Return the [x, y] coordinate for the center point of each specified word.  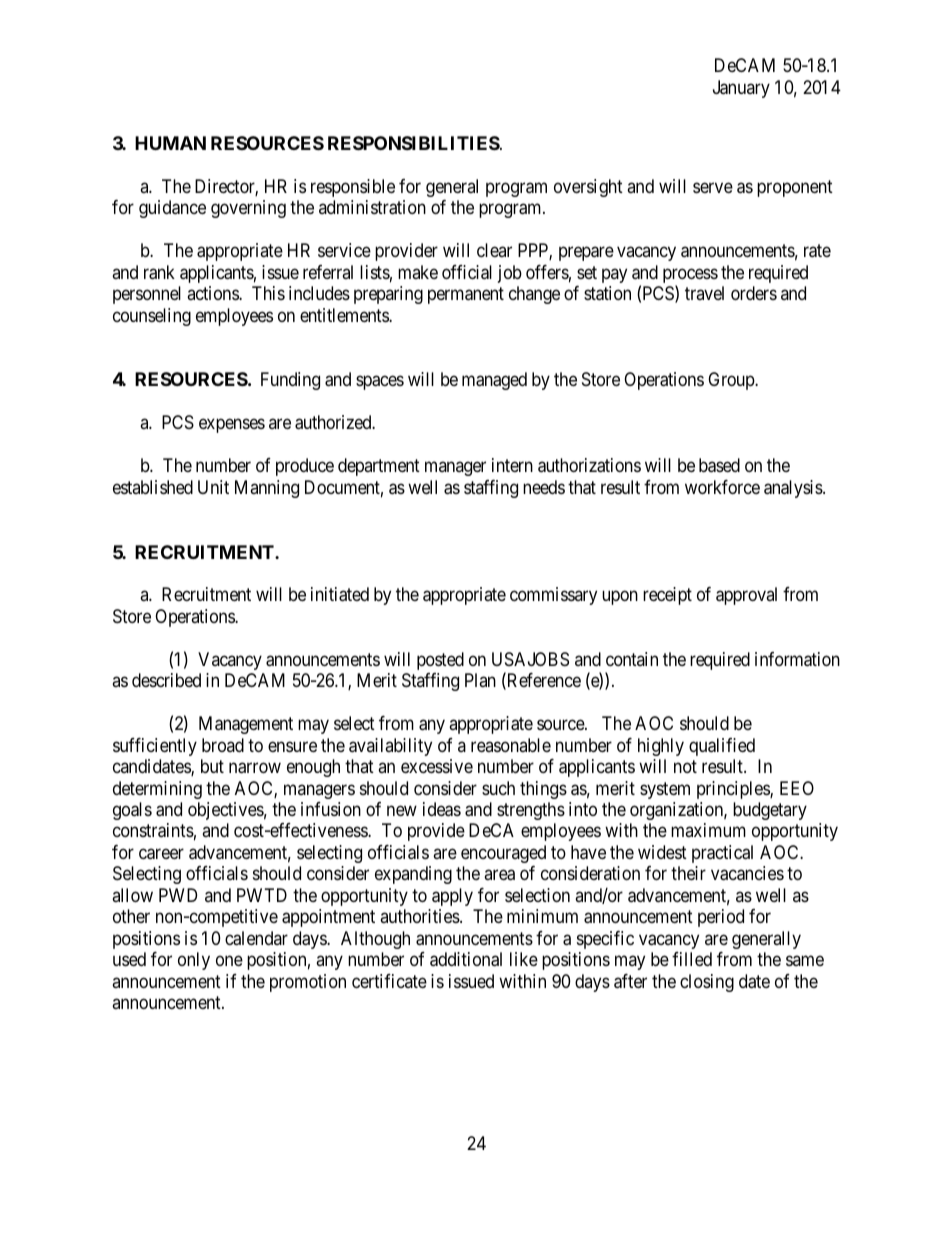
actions [213, 293]
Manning [267, 489]
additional [466, 959]
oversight [588, 188]
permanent [466, 296]
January [741, 89]
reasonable [511, 745]
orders [754, 293]
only [194, 961]
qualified [722, 747]
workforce [722, 487]
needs [544, 487]
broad [223, 745]
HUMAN [170, 143]
